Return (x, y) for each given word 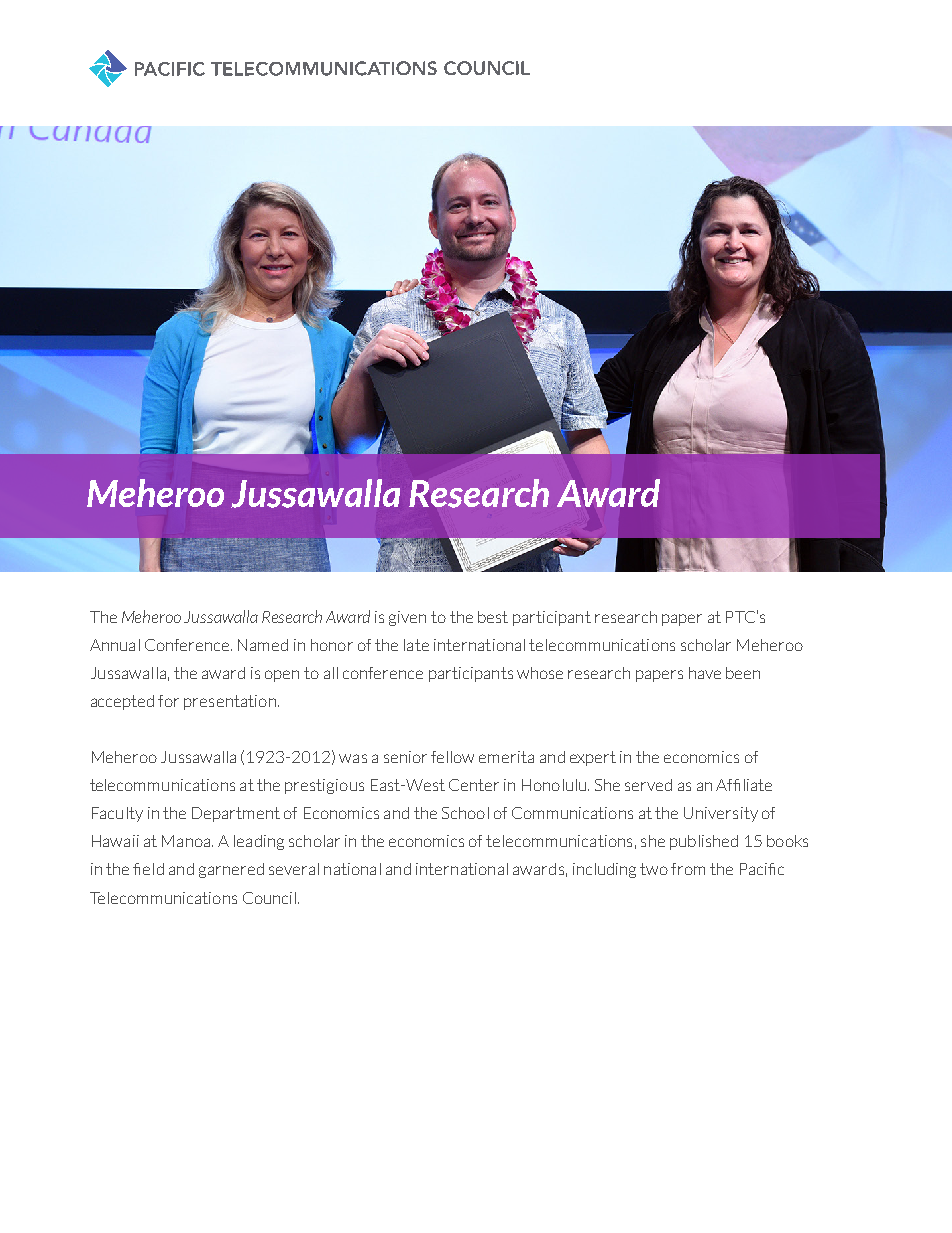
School (465, 813)
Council (269, 898)
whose (540, 673)
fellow (452, 757)
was (353, 758)
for (168, 701)
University (721, 814)
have (705, 673)
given (407, 618)
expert (593, 758)
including (604, 870)
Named (263, 645)
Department (236, 814)
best (493, 617)
